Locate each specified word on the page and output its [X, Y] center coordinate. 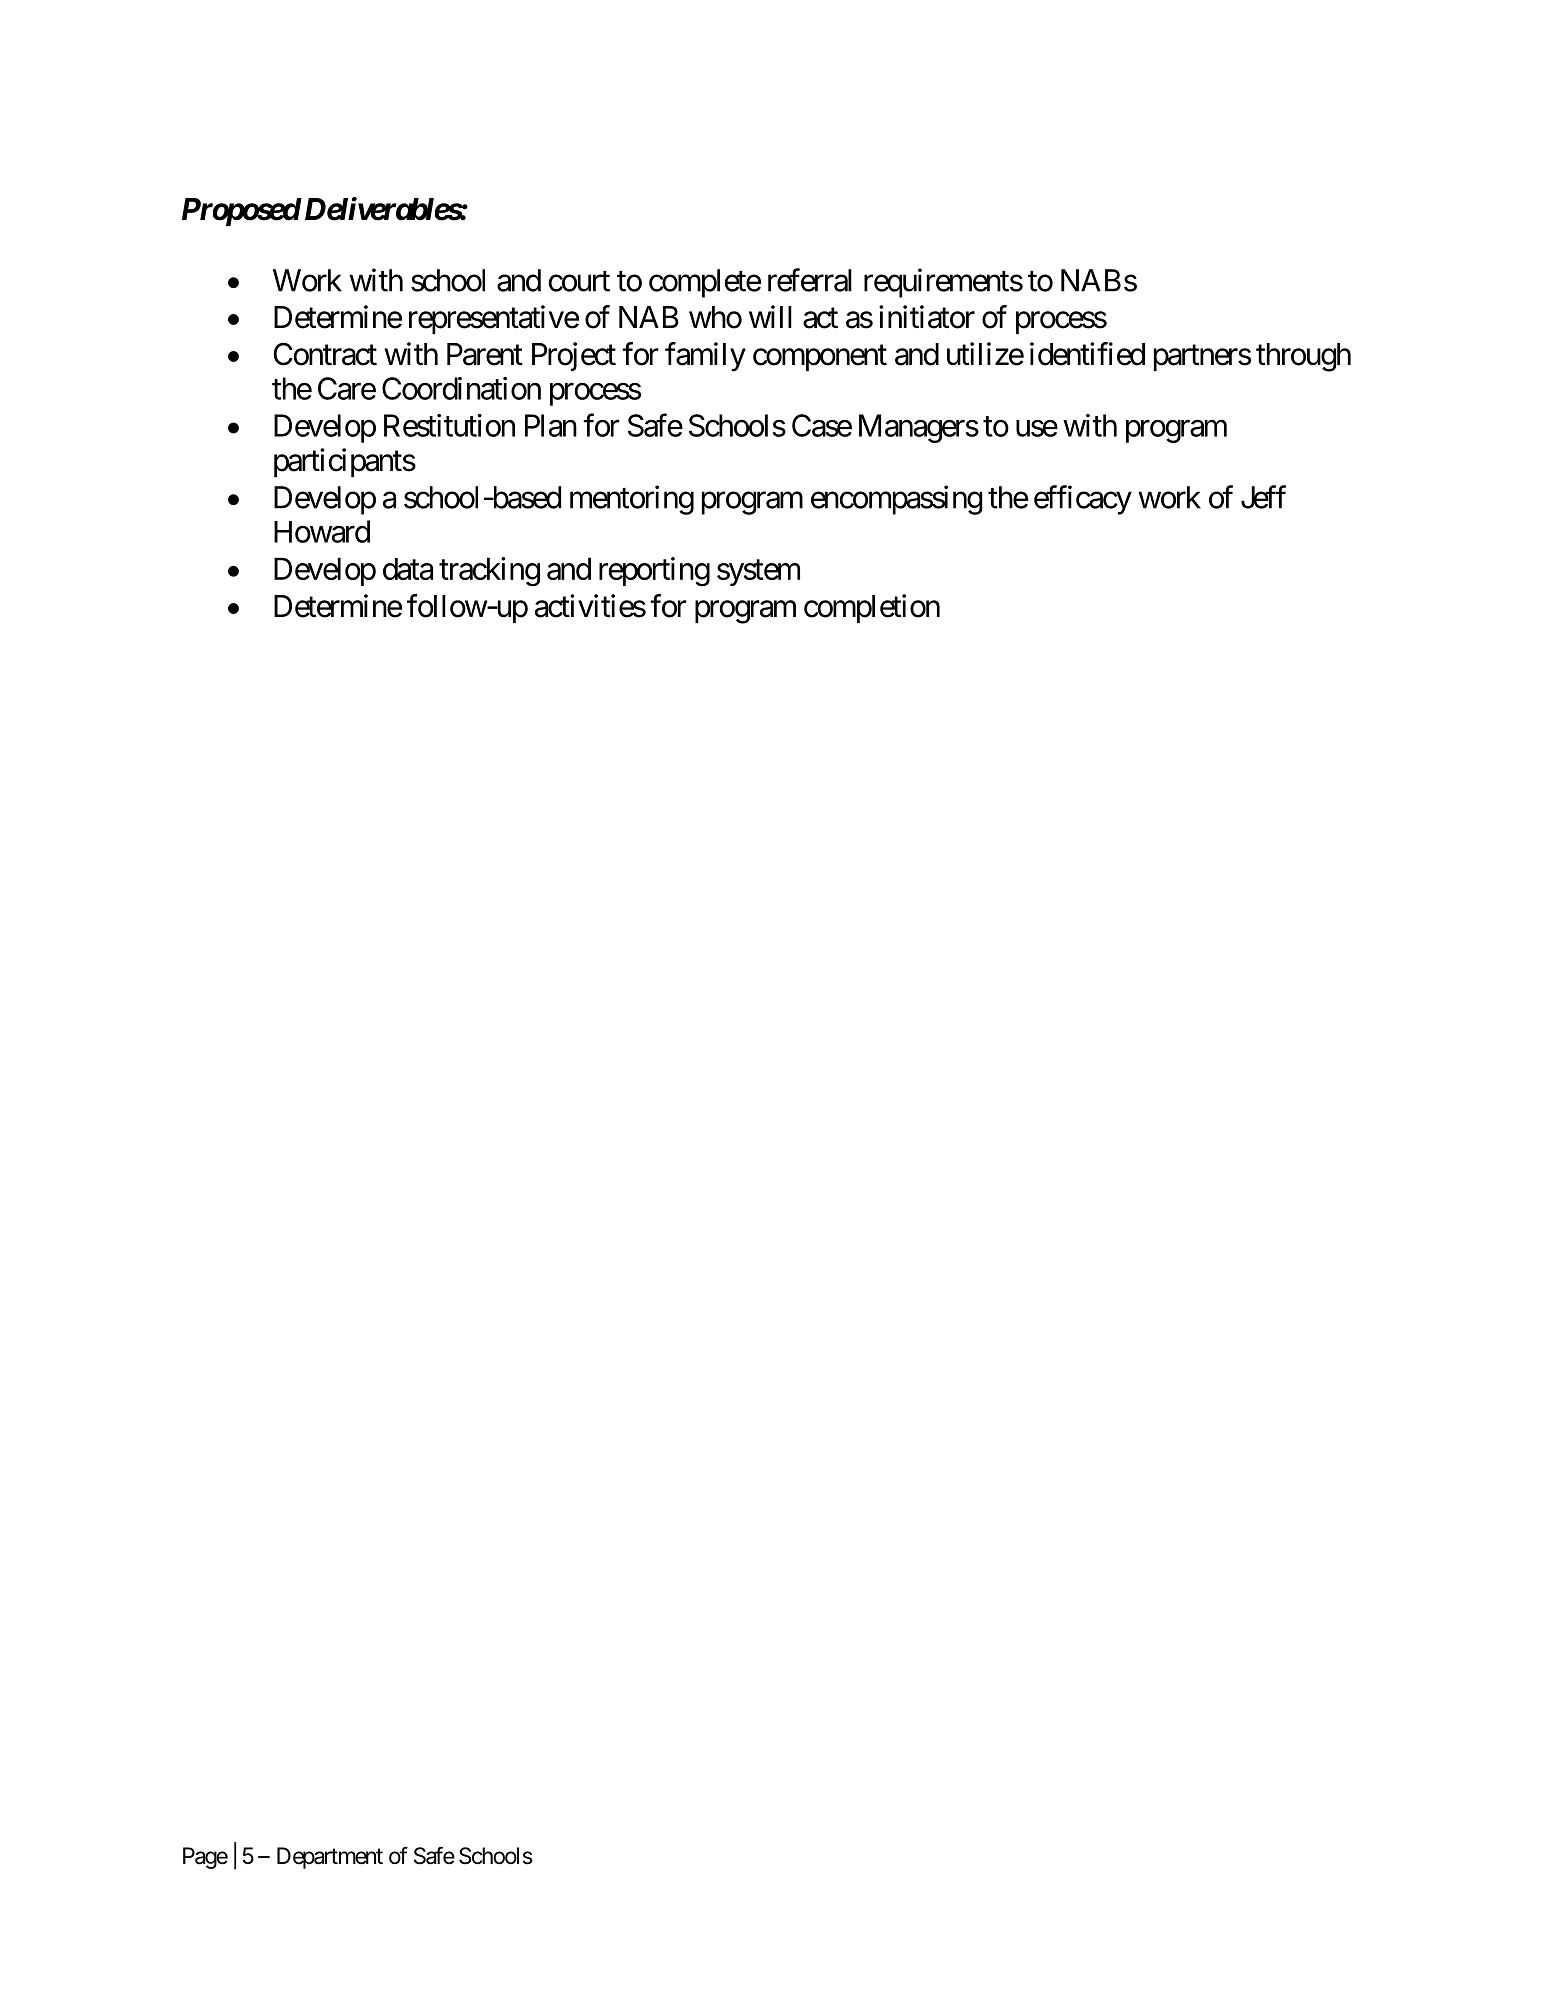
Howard [322, 531]
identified [1087, 354]
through [1303, 357]
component [820, 358]
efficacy [1083, 500]
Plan [551, 425]
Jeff [1263, 497]
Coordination [461, 388]
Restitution [449, 425]
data [408, 569]
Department [330, 1858]
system [758, 573]
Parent [485, 354]
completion [872, 608]
